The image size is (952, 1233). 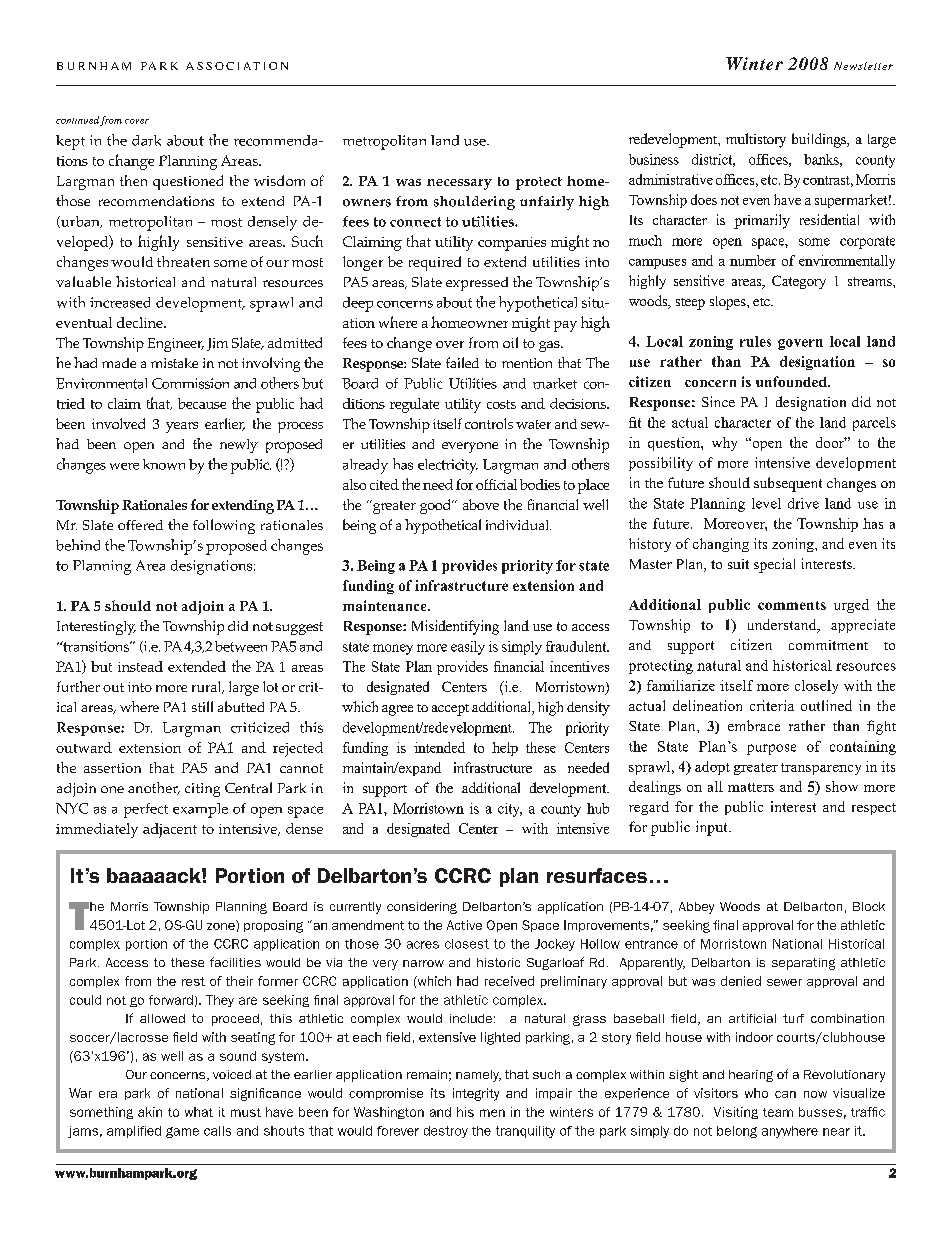 I want to click on integrity, so click(x=476, y=1094).
